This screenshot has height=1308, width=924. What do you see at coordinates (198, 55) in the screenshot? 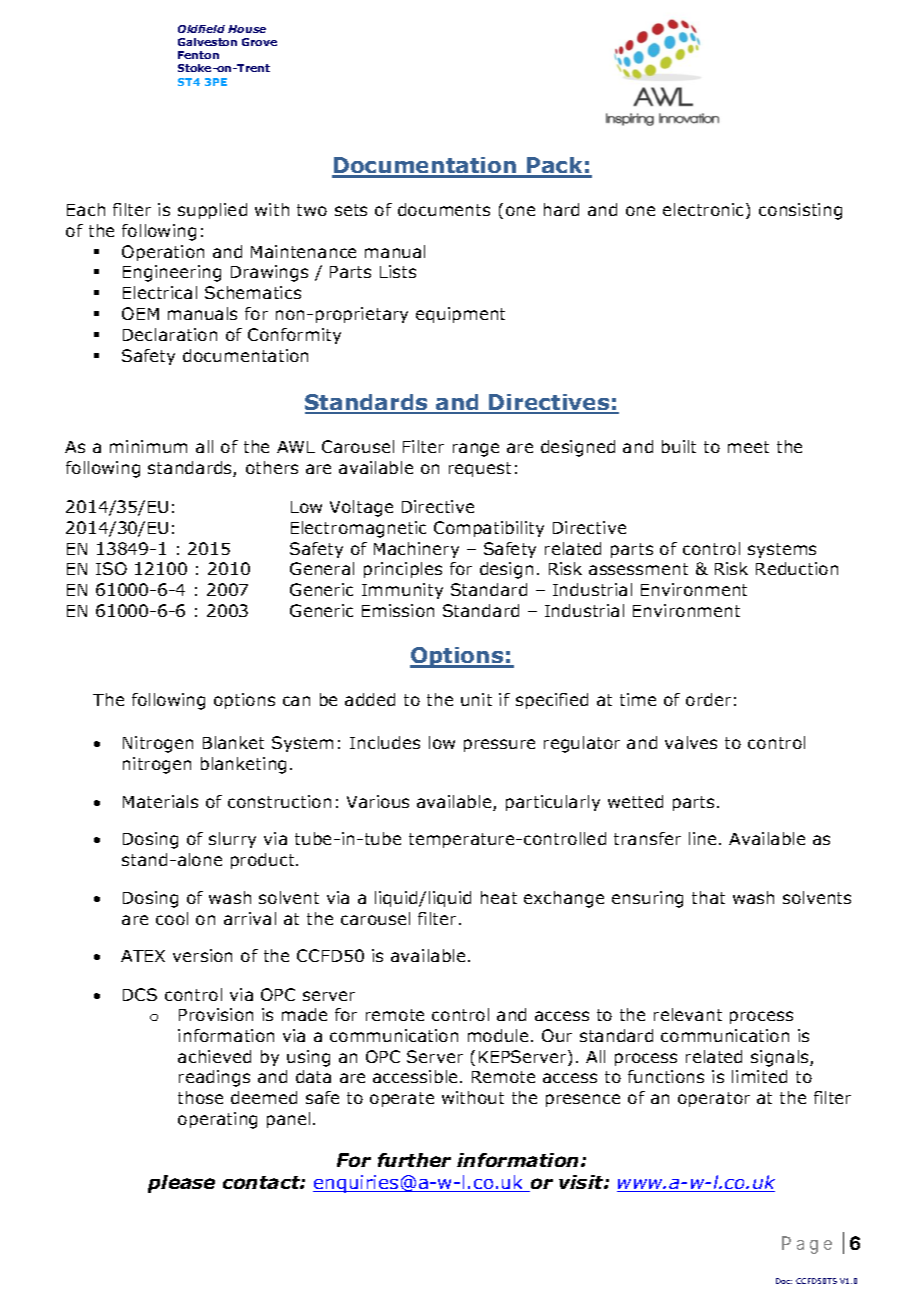
I see `Fenton` at bounding box center [198, 55].
